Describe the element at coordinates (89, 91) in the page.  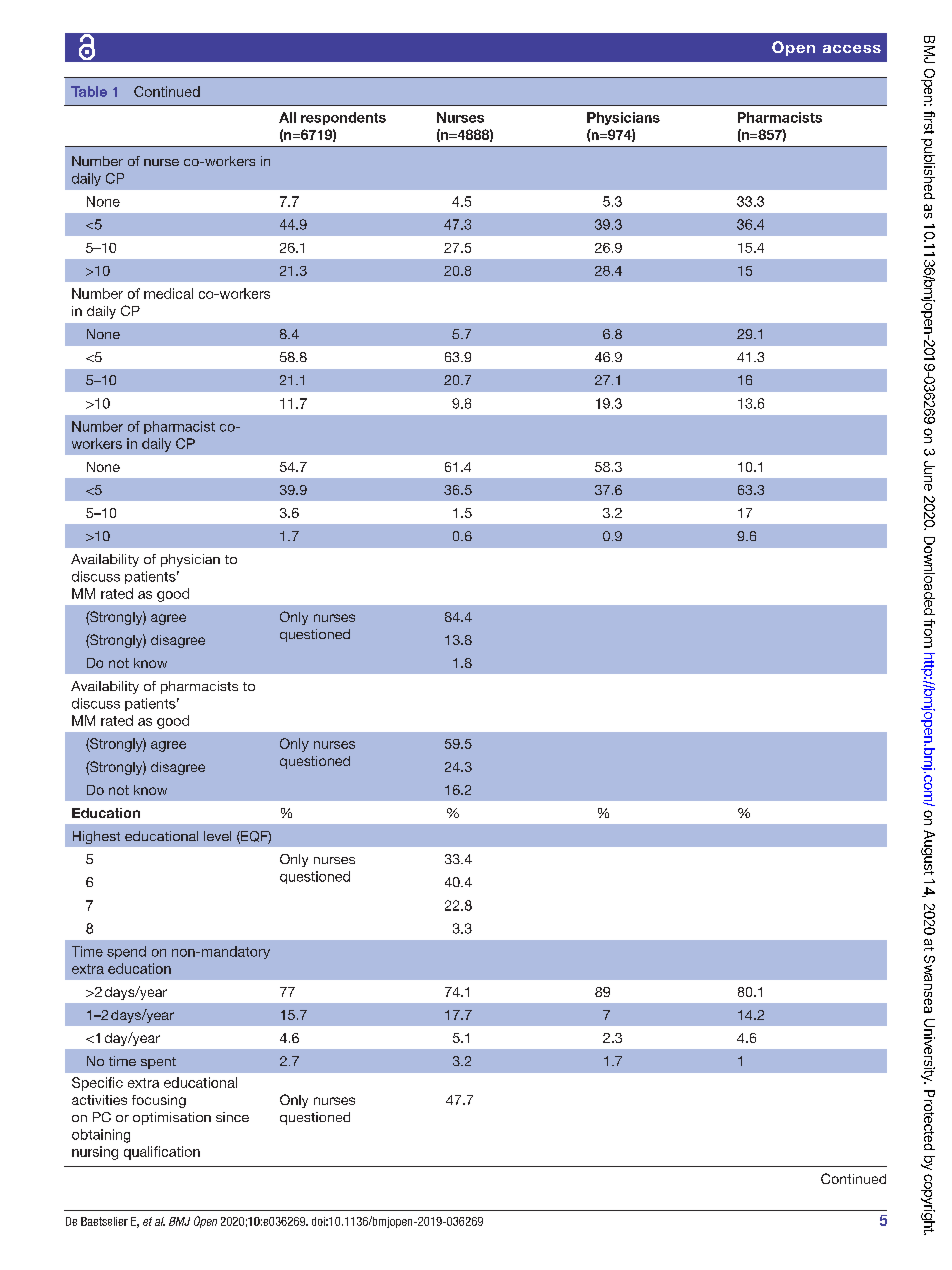
I see `Table` at that location.
